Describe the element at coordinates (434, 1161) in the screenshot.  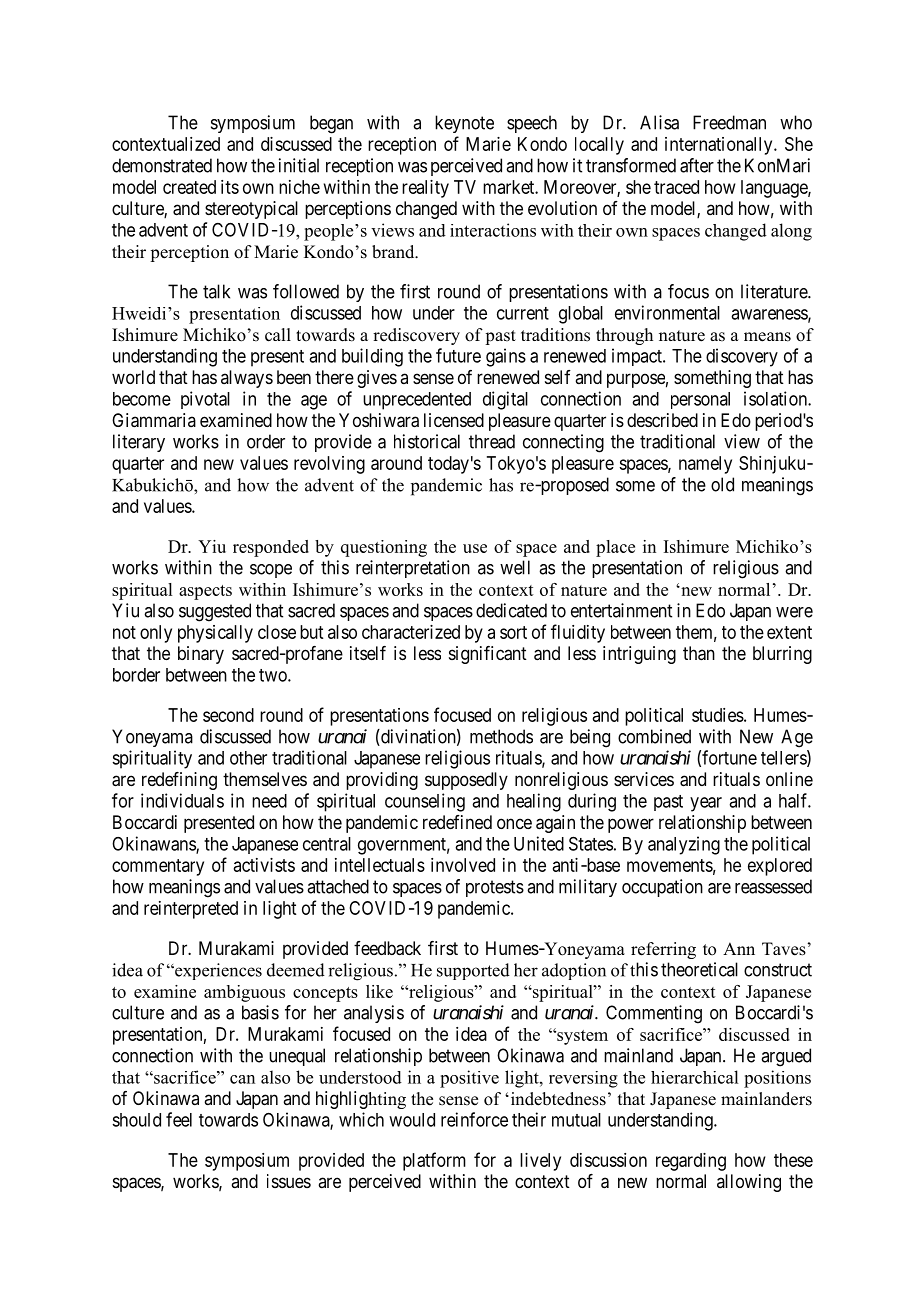
I see `platform` at that location.
